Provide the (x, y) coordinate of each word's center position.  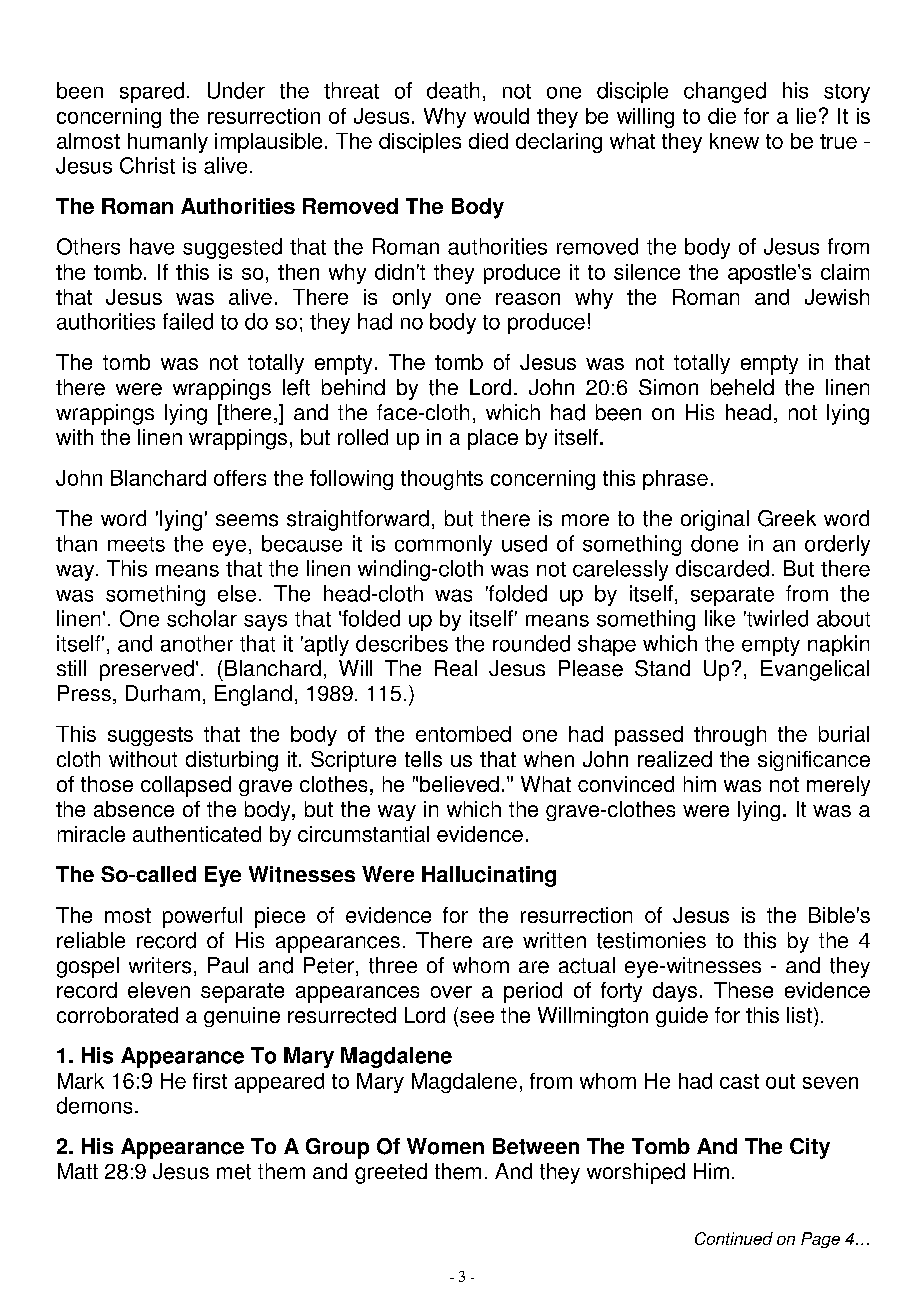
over (451, 992)
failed (188, 321)
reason (528, 299)
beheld (742, 387)
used (524, 543)
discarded (722, 568)
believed (459, 784)
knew (734, 141)
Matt (78, 1171)
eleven (159, 990)
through (730, 736)
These (743, 990)
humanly (168, 143)
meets (136, 544)
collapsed (186, 786)
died (488, 141)
